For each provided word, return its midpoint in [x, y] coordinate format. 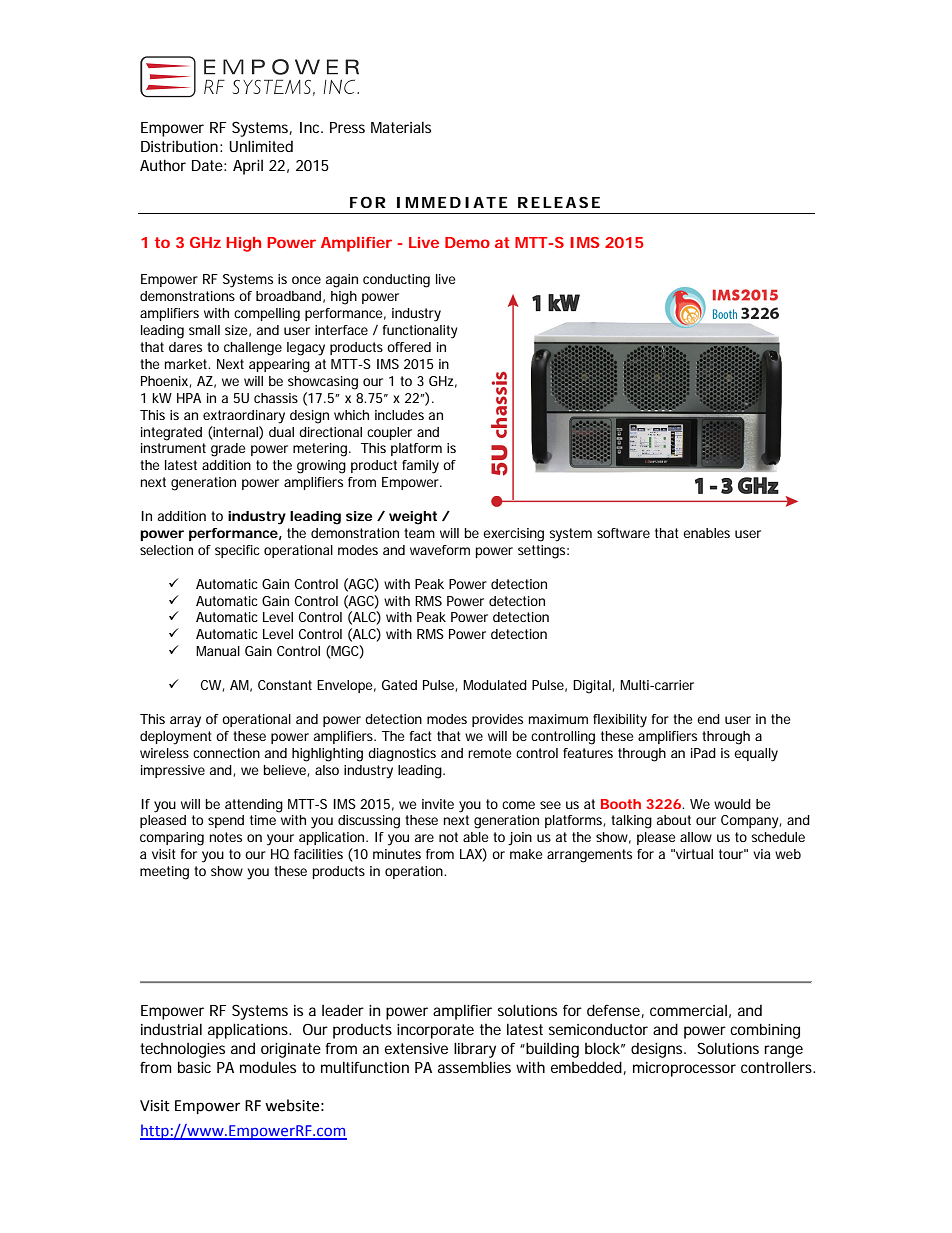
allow [696, 837]
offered [409, 347]
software [623, 533]
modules [268, 1067]
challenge [253, 349]
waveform [440, 550]
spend [226, 821]
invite [438, 804]
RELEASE [559, 202]
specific [237, 551]
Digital [593, 687]
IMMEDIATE [452, 202]
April [248, 167]
